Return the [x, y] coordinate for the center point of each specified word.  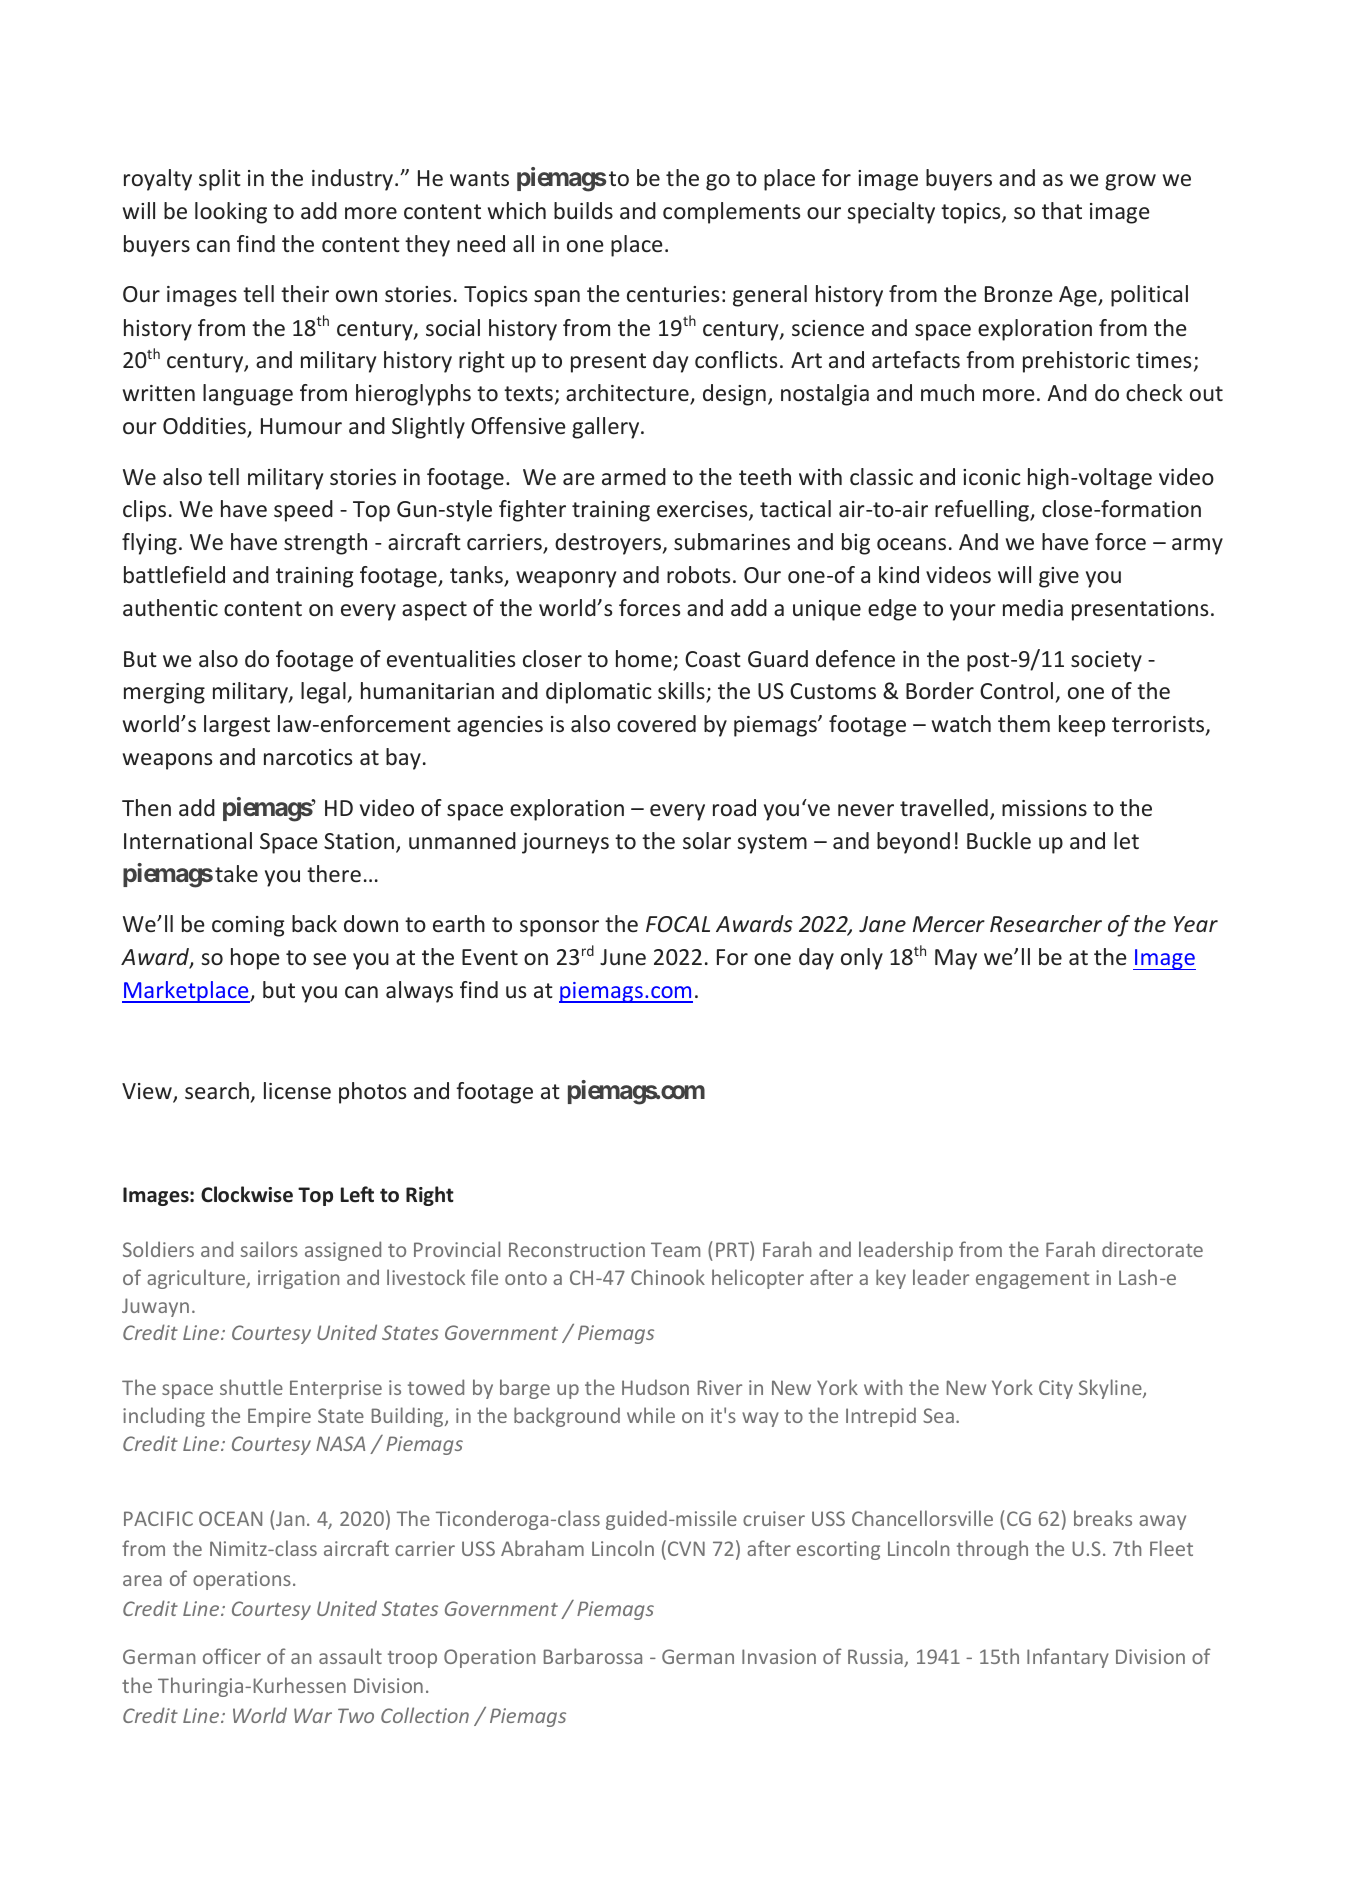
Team [675, 1249]
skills [682, 692]
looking [231, 213]
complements [731, 213]
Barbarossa [593, 1656]
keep [1082, 726]
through [992, 1550]
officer [232, 1656]
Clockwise [247, 1194]
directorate [1152, 1249]
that [1062, 210]
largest [237, 726]
